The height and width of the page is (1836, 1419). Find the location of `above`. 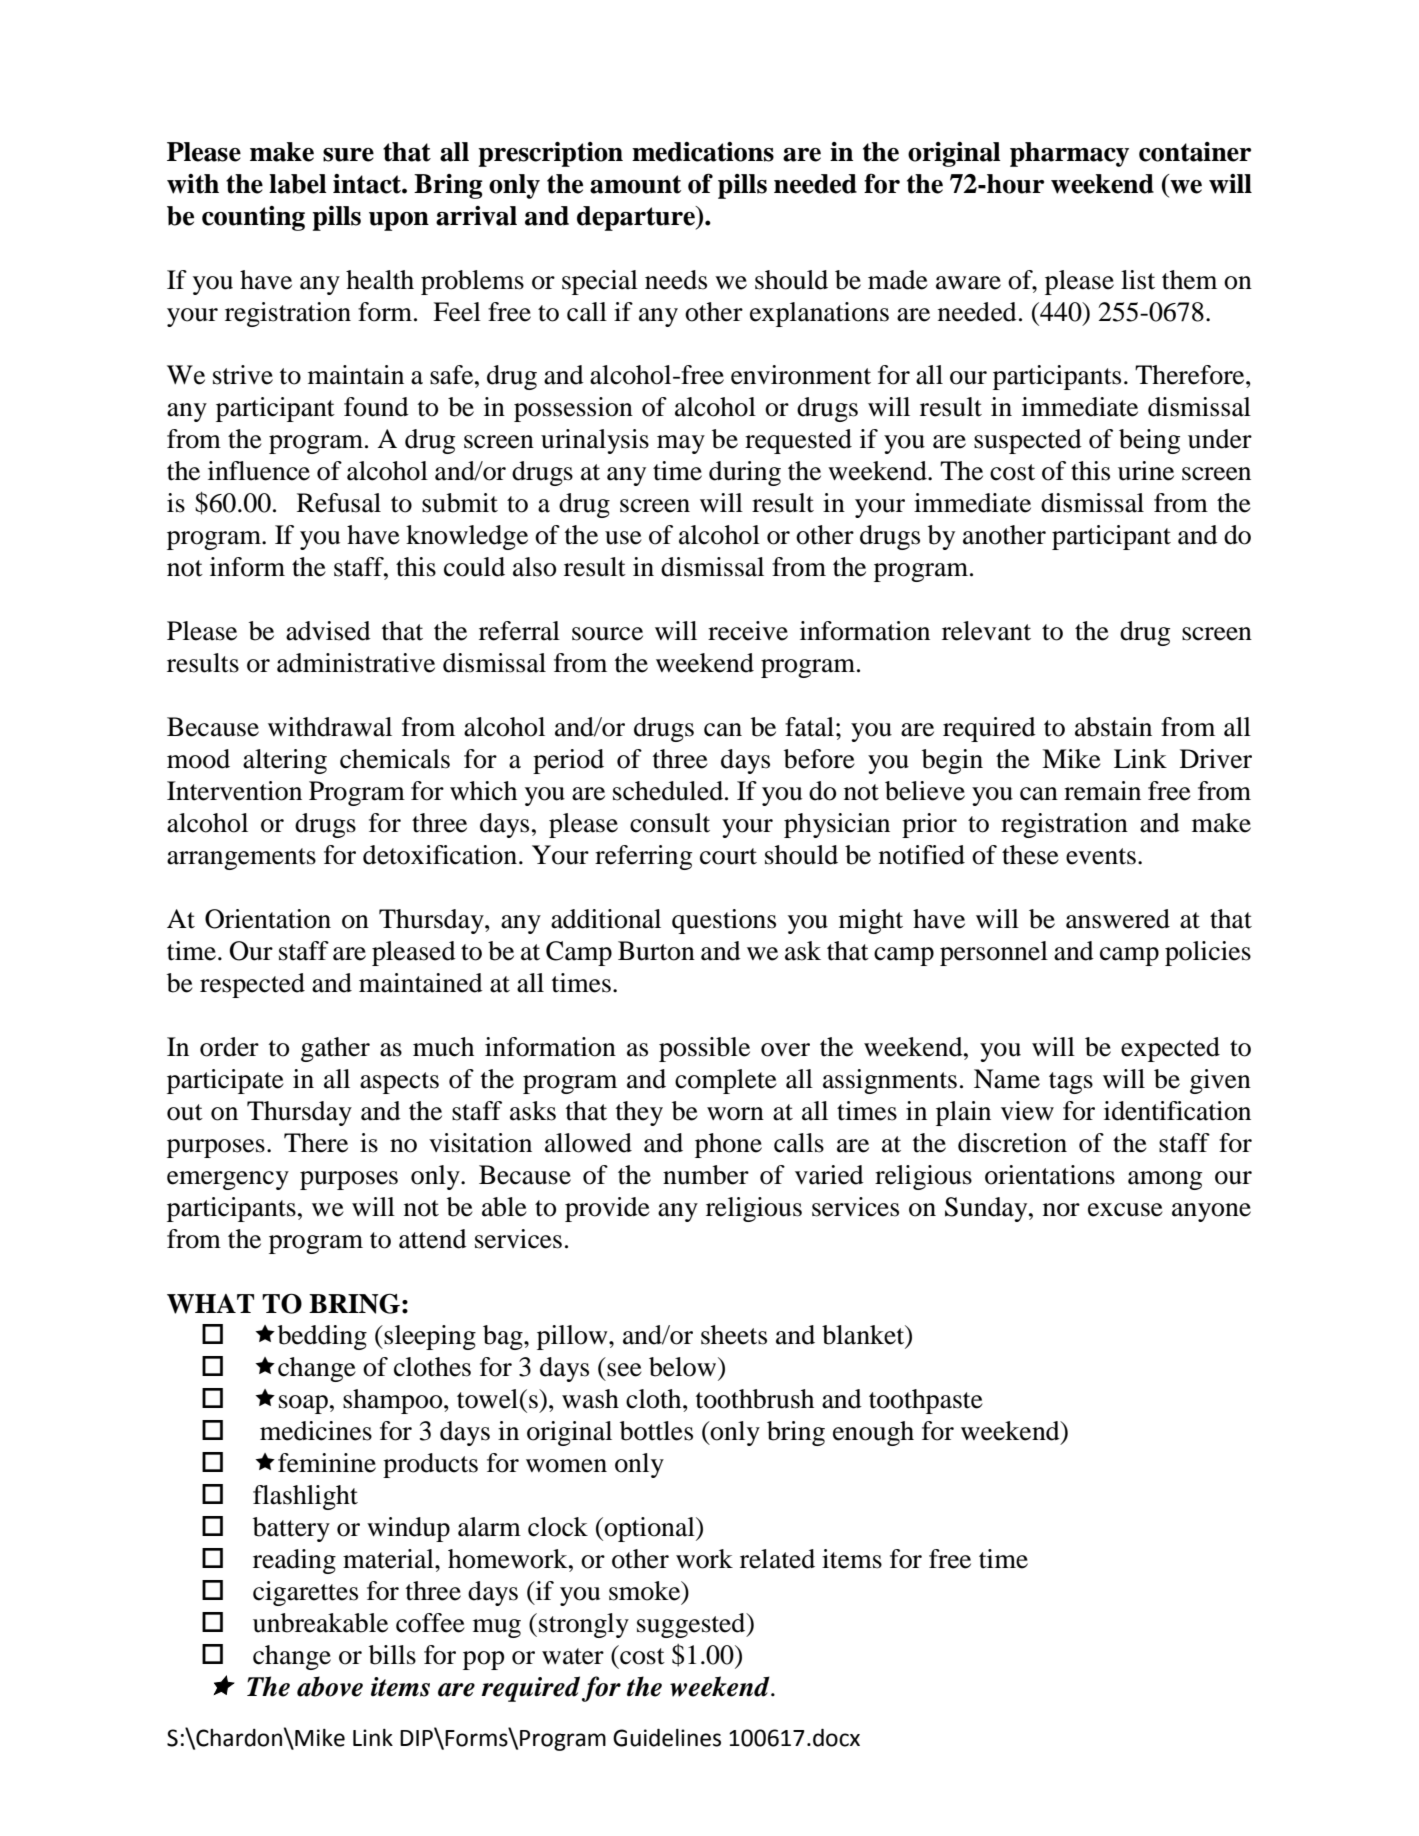

above is located at coordinates (330, 1686).
